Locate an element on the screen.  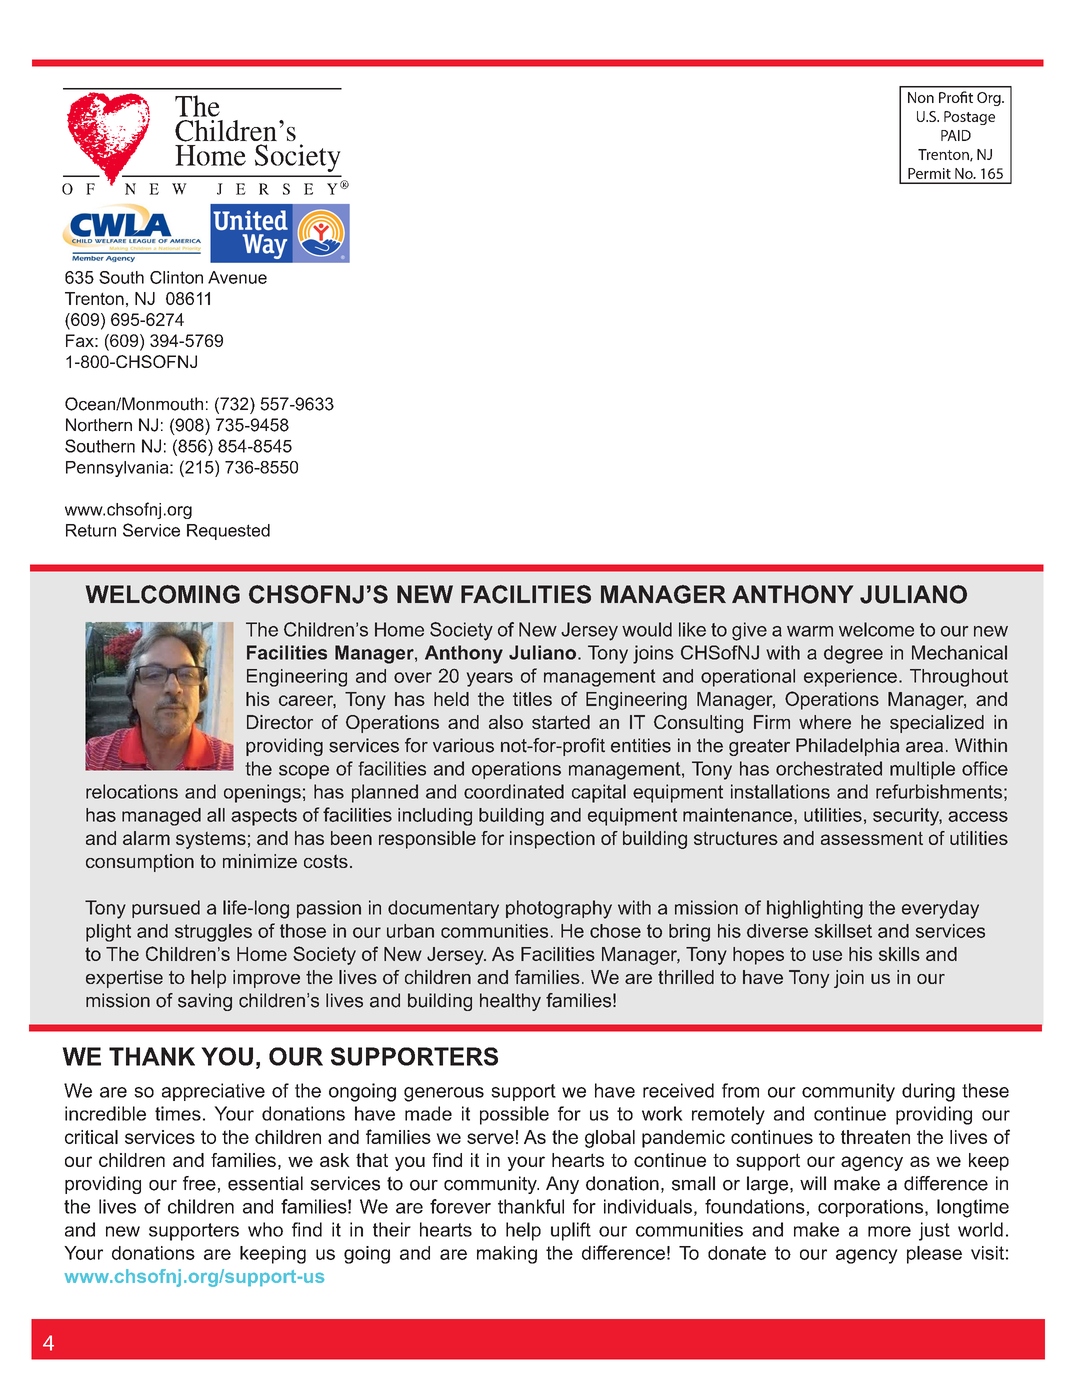
titles is located at coordinates (532, 699).
